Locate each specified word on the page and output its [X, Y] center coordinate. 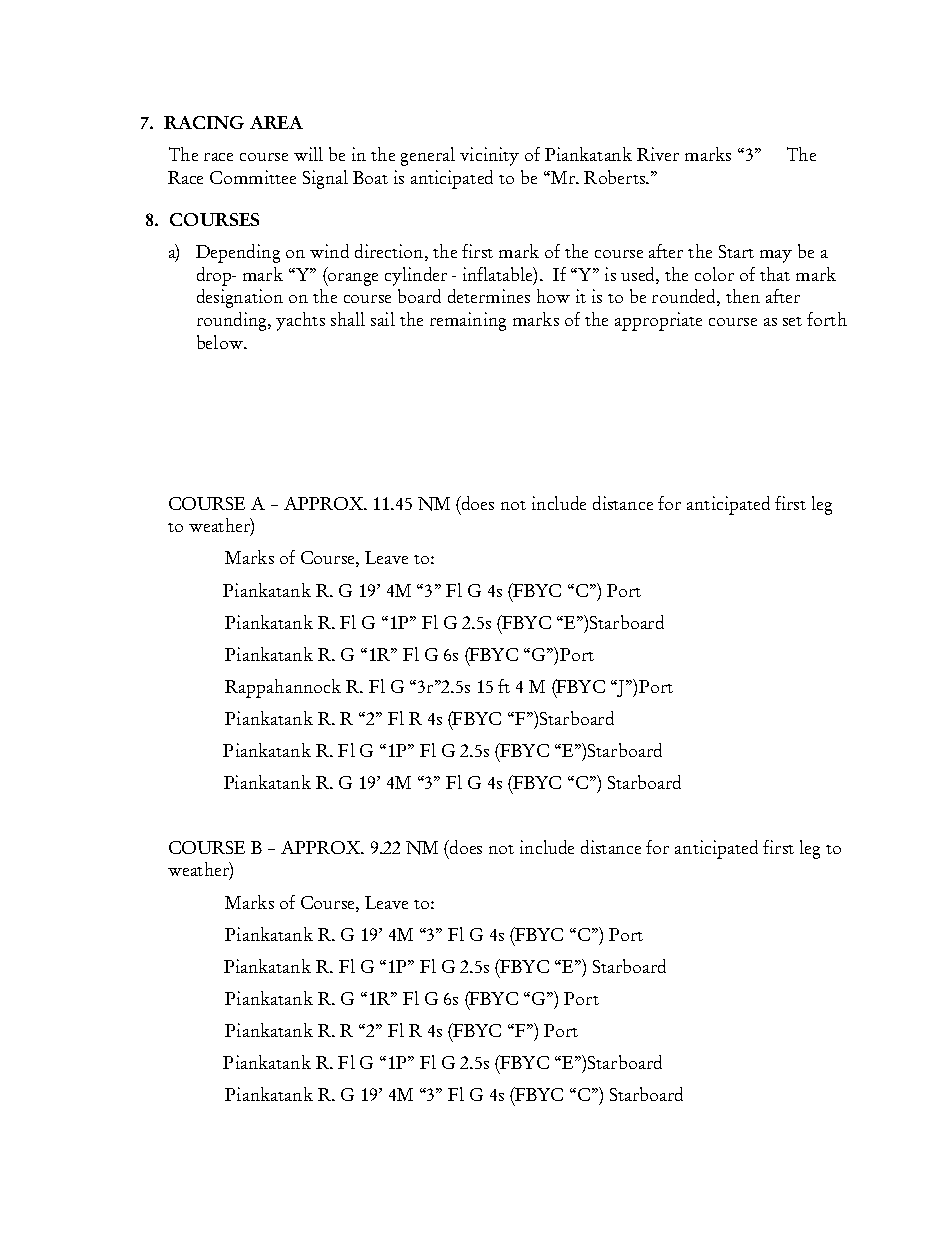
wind [329, 251]
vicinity [489, 156]
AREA [276, 122]
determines [489, 296]
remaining [468, 321]
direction [390, 252]
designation [240, 298]
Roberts [616, 177]
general [428, 156]
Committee [253, 177]
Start [736, 251]
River [658, 154]
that [775, 274]
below [221, 342]
